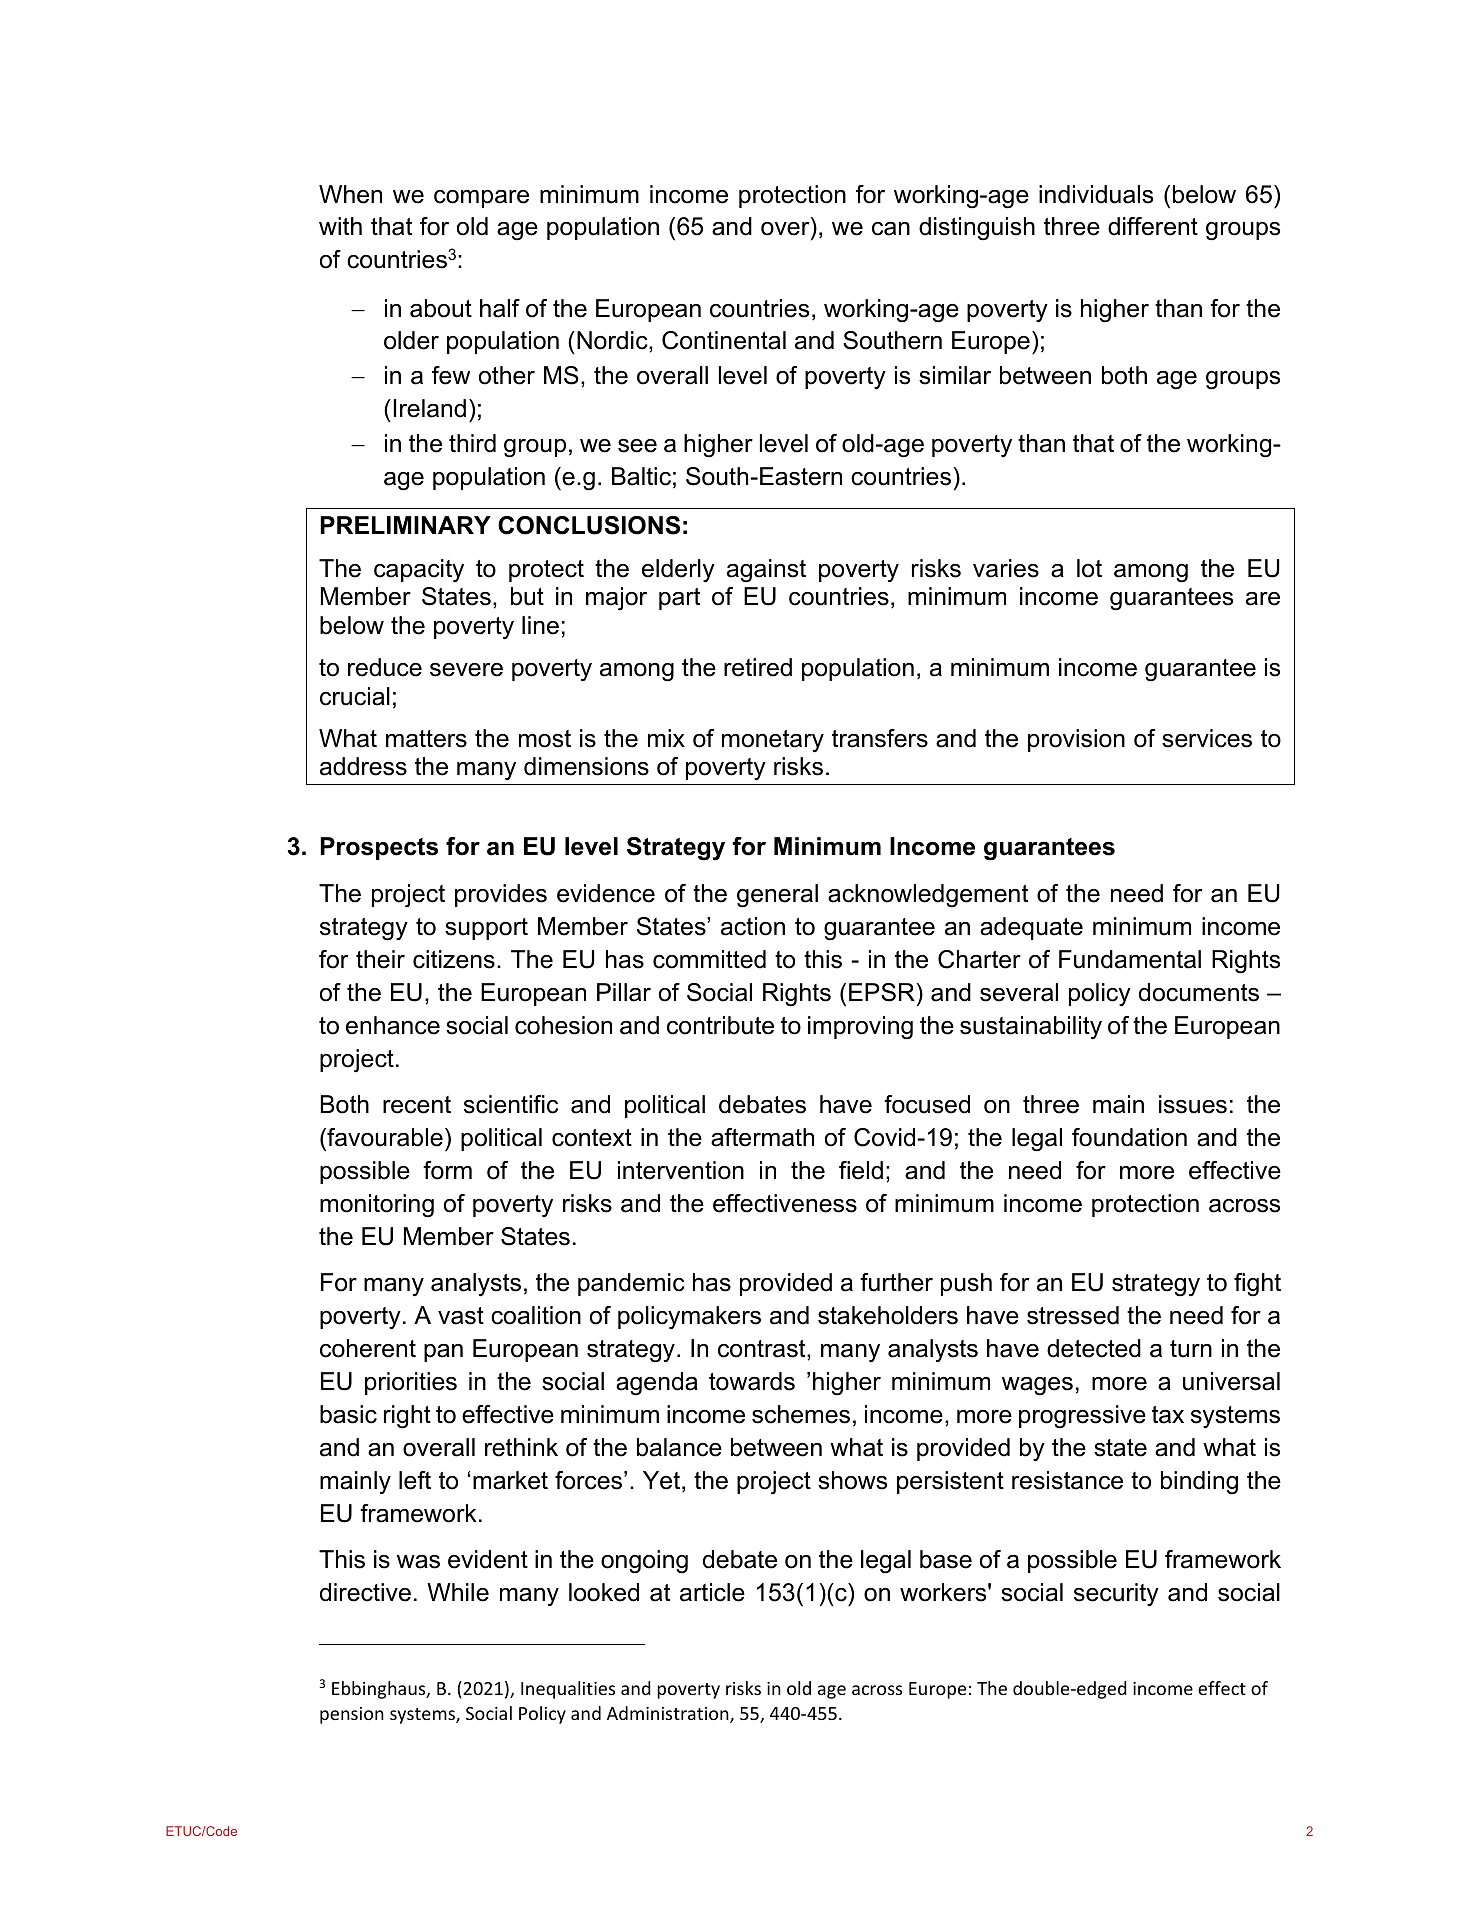 The height and width of the page is (1905, 1472). What do you see at coordinates (481, 199) in the page?
I see `compare` at bounding box center [481, 199].
